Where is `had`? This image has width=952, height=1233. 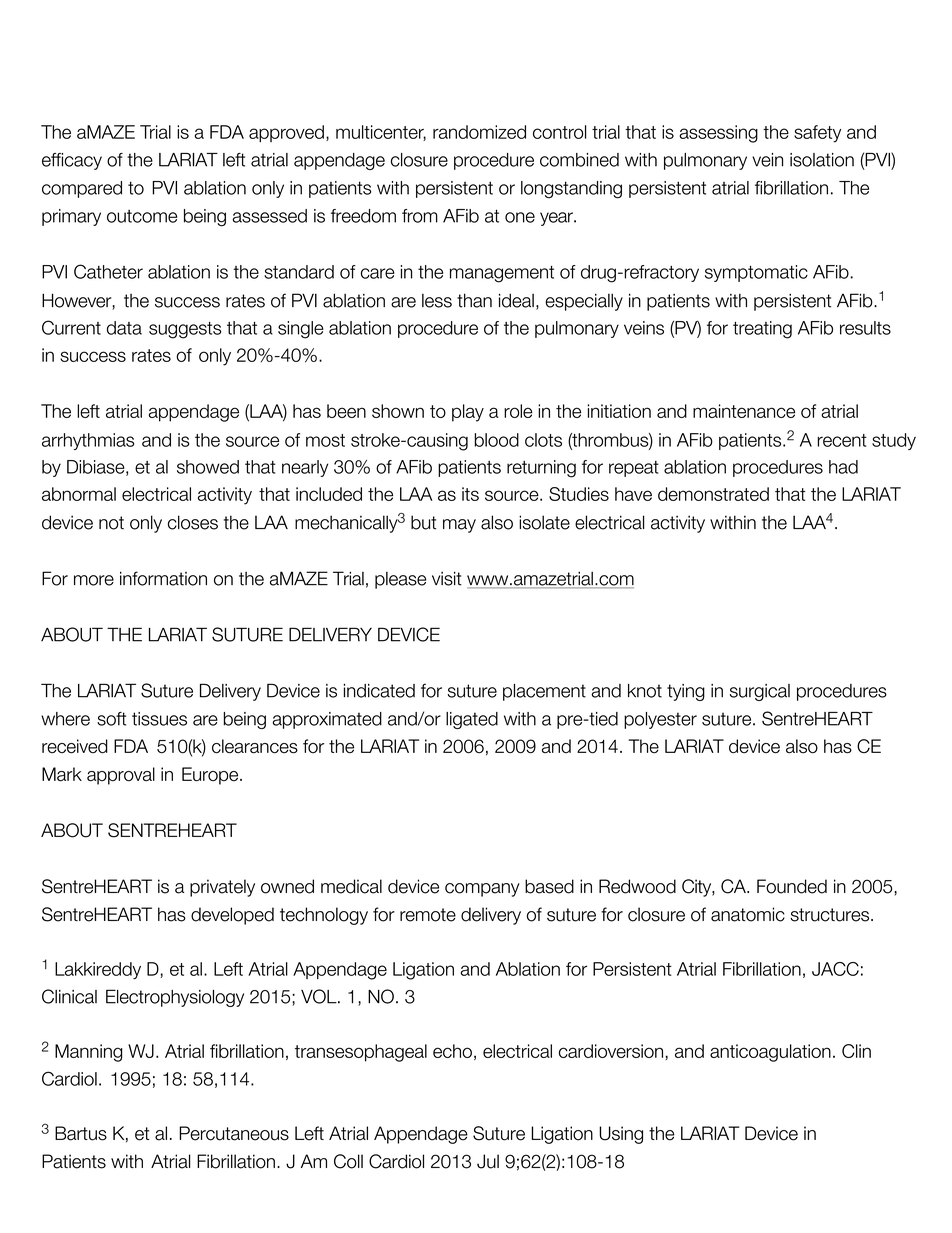 had is located at coordinates (843, 467).
